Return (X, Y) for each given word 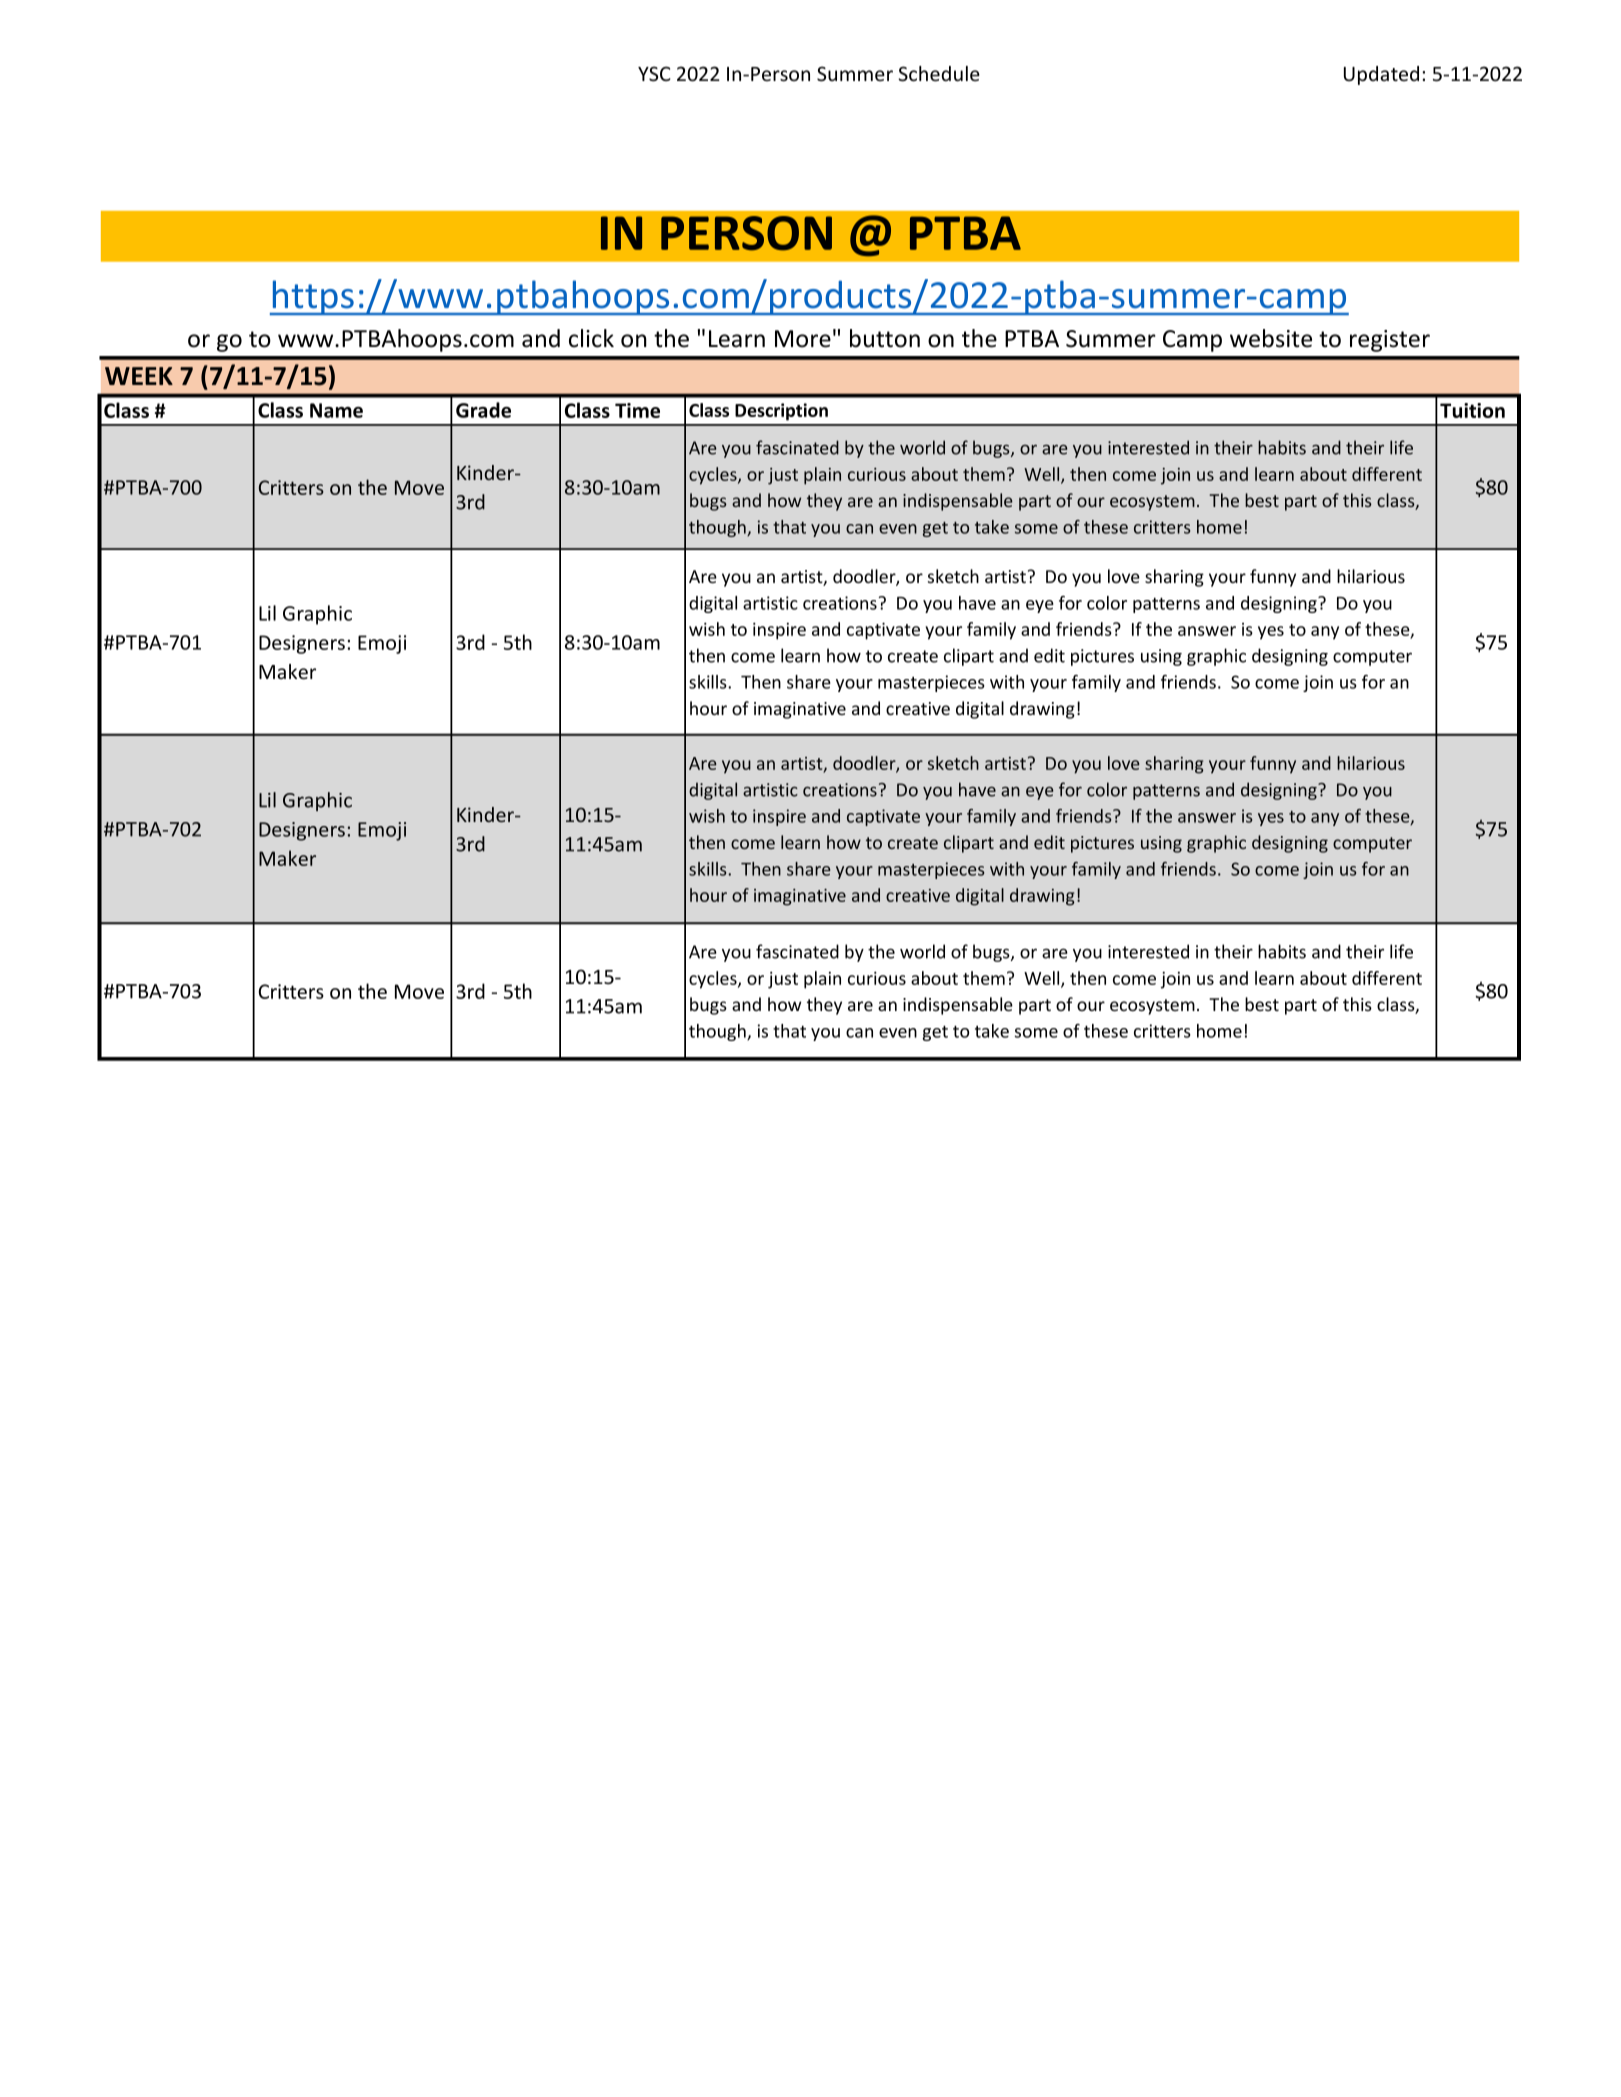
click (591, 338)
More (803, 339)
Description (781, 412)
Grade (483, 410)
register (1390, 341)
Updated (1381, 75)
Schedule (939, 74)
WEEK (139, 376)
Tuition (1472, 410)
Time (637, 410)
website (1271, 338)
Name (336, 410)
